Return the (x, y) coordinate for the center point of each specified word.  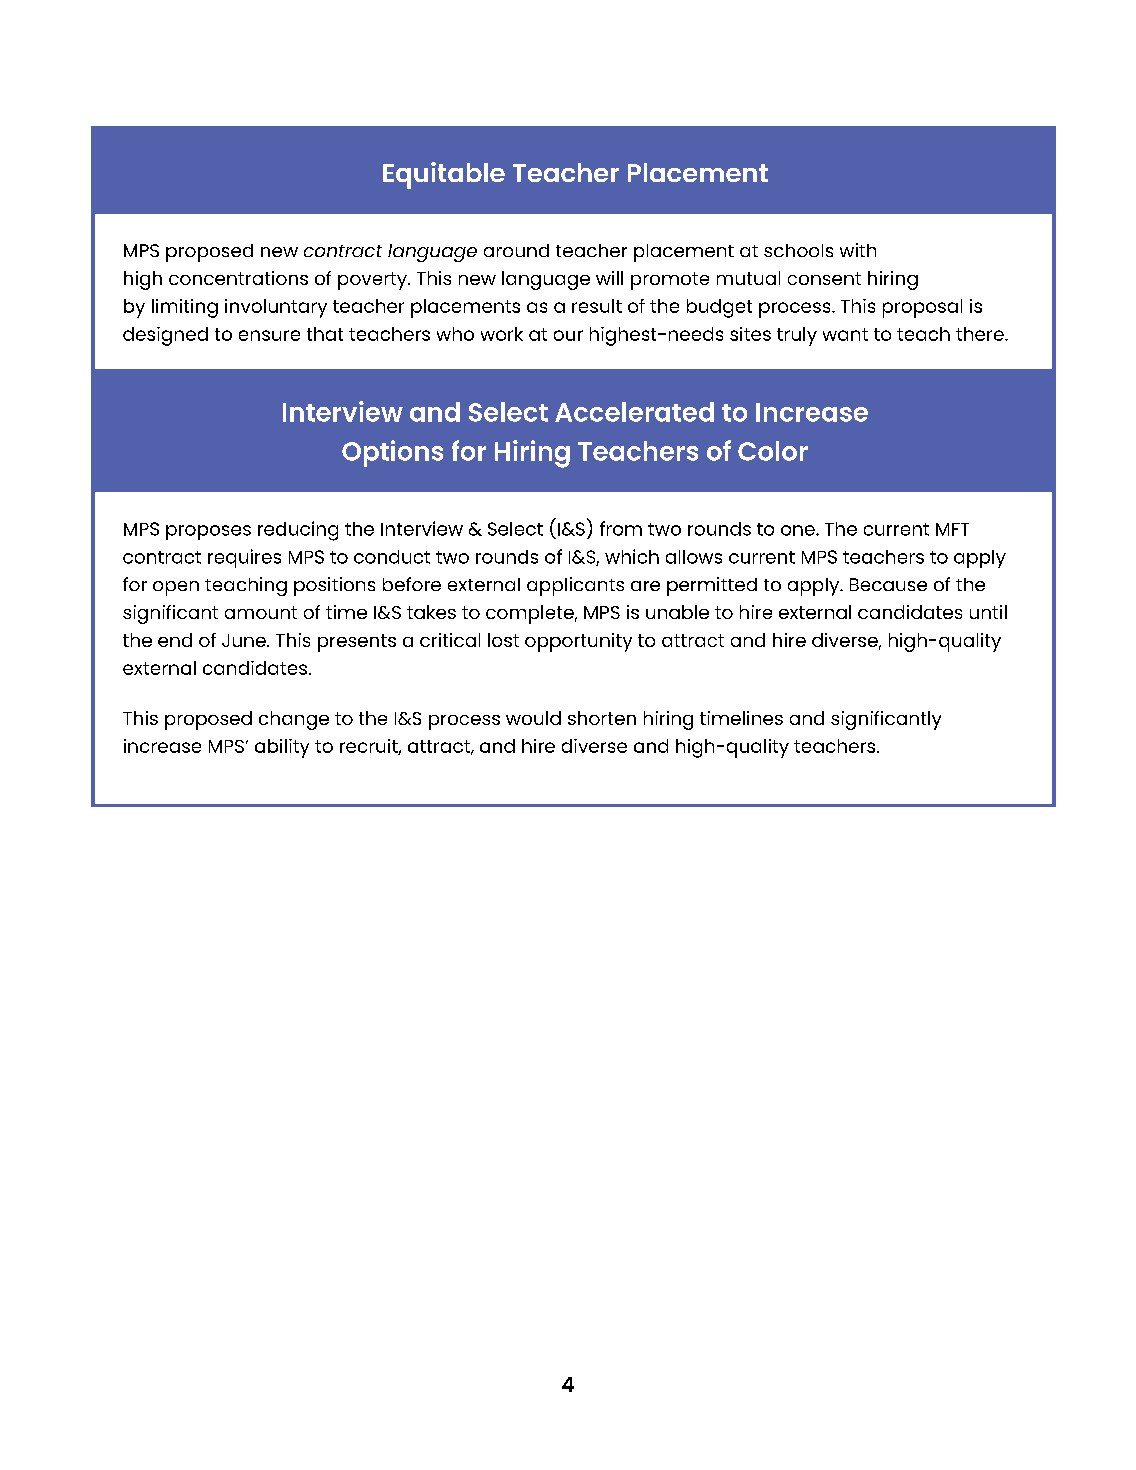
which (632, 556)
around (516, 250)
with (858, 250)
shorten (602, 718)
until (988, 612)
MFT (952, 529)
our (568, 335)
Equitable (444, 175)
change (294, 720)
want (845, 334)
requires (244, 558)
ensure (269, 335)
